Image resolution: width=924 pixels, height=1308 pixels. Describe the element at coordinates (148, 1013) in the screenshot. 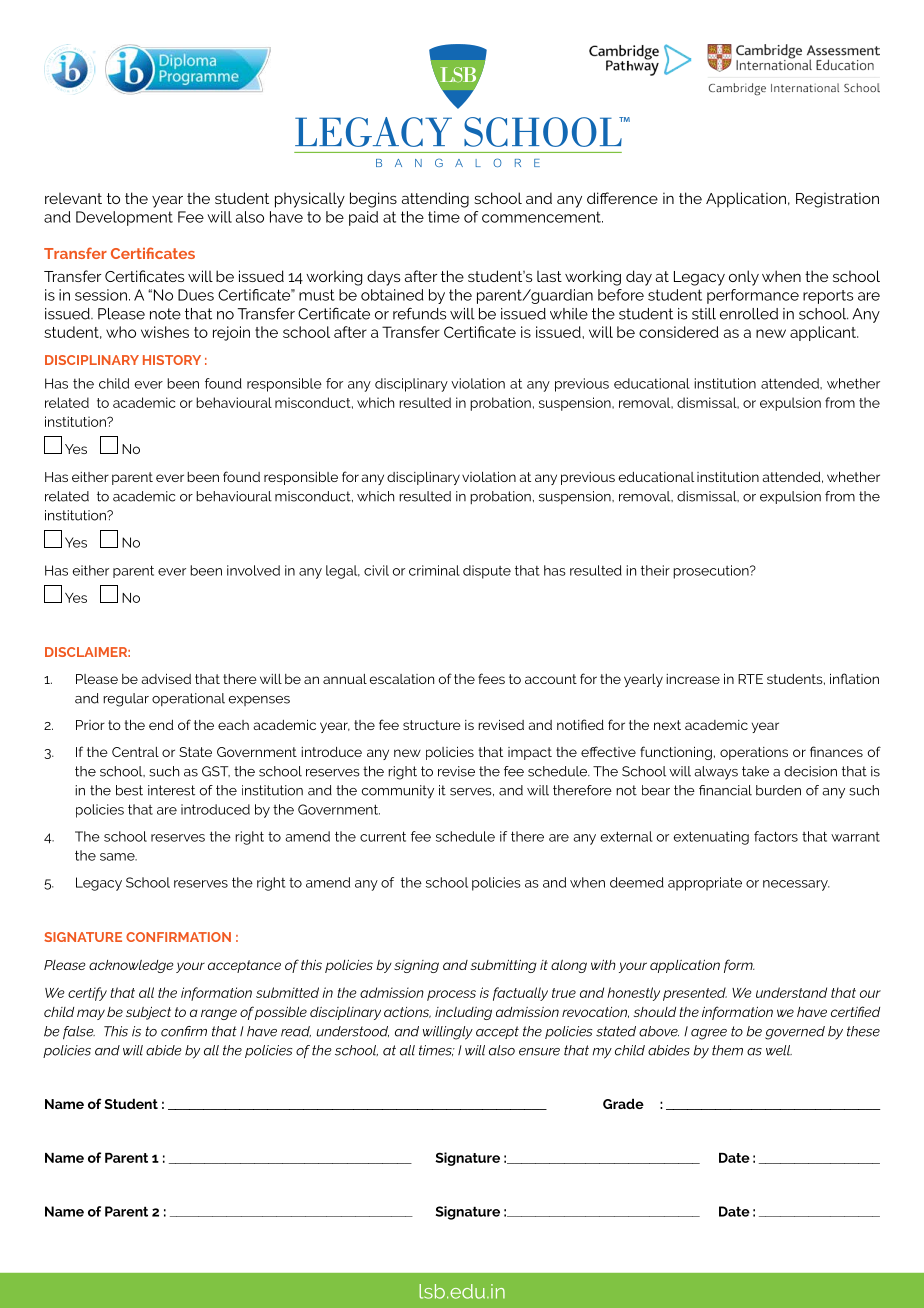

I see `subject` at that location.
